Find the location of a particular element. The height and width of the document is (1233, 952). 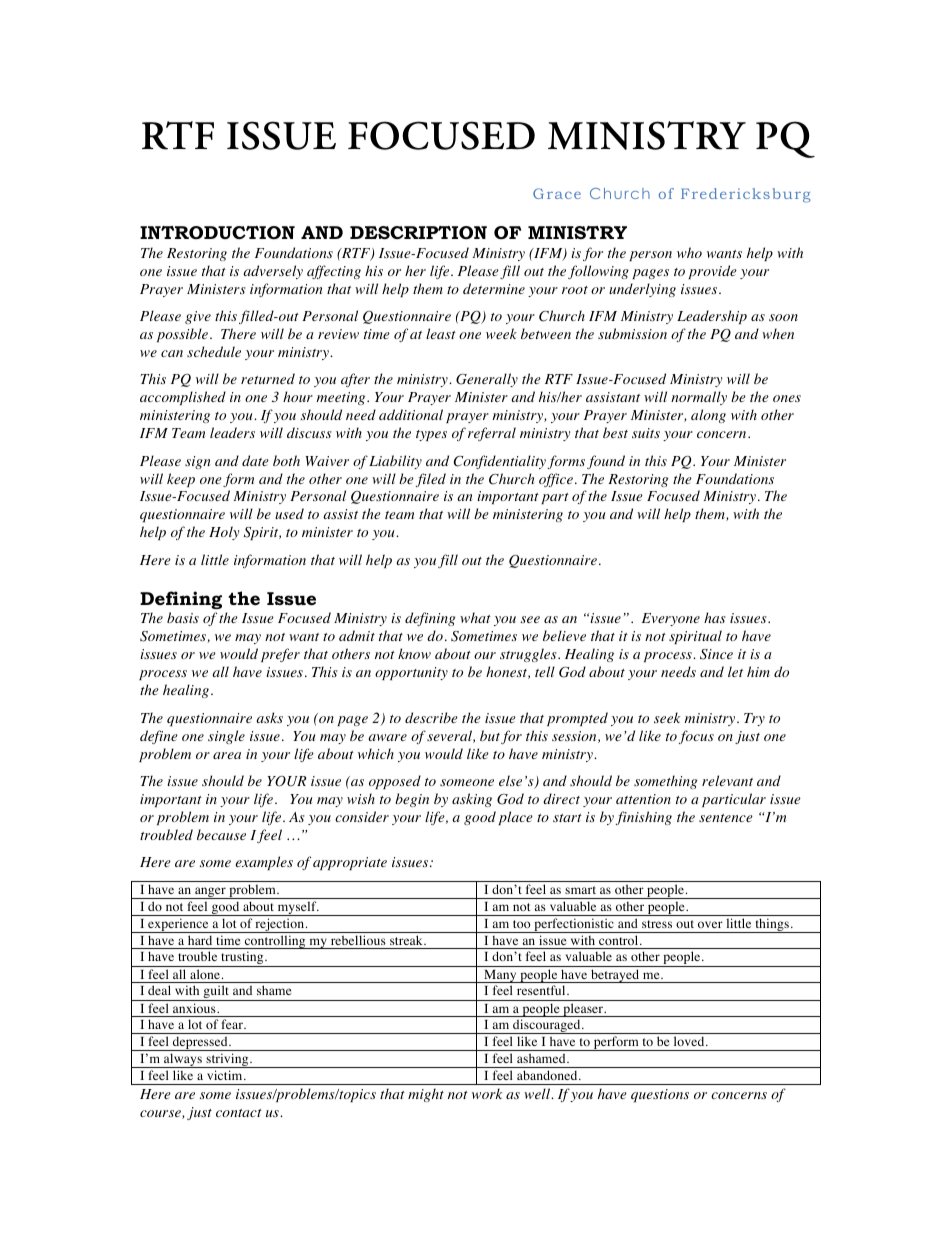

date is located at coordinates (255, 460).
